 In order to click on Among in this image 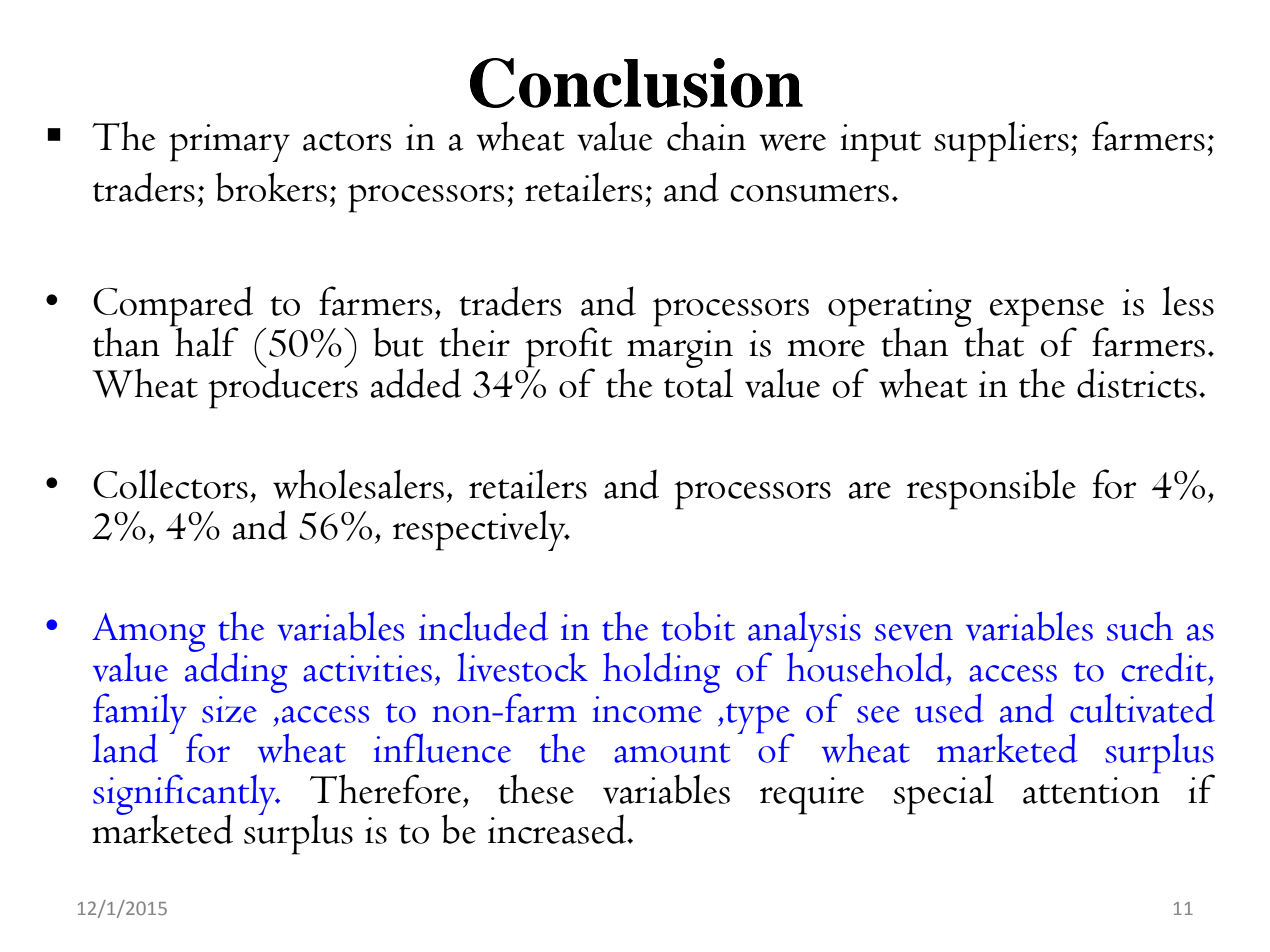, I will do `click(149, 633)`.
